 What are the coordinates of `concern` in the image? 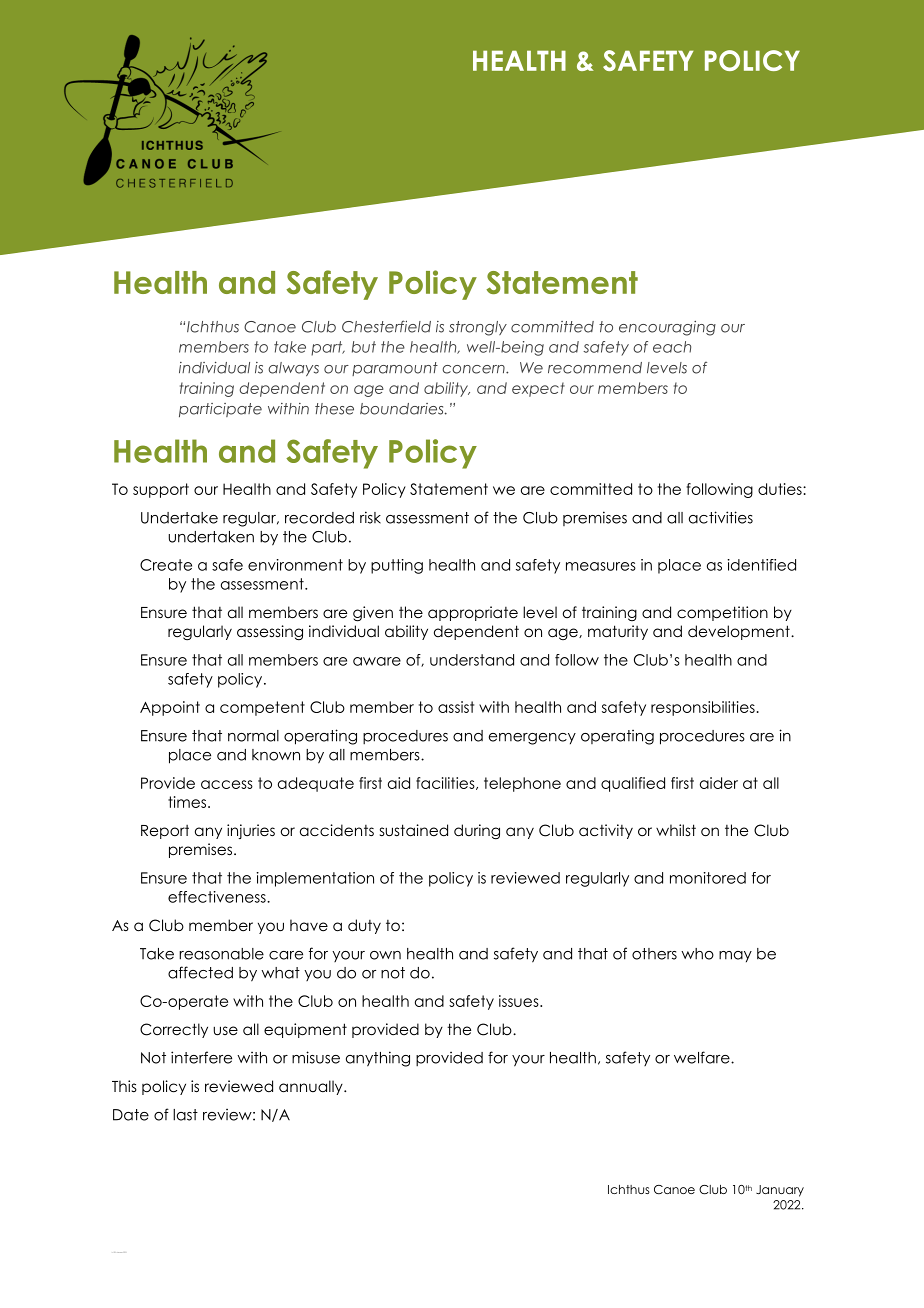 It's located at (474, 369).
